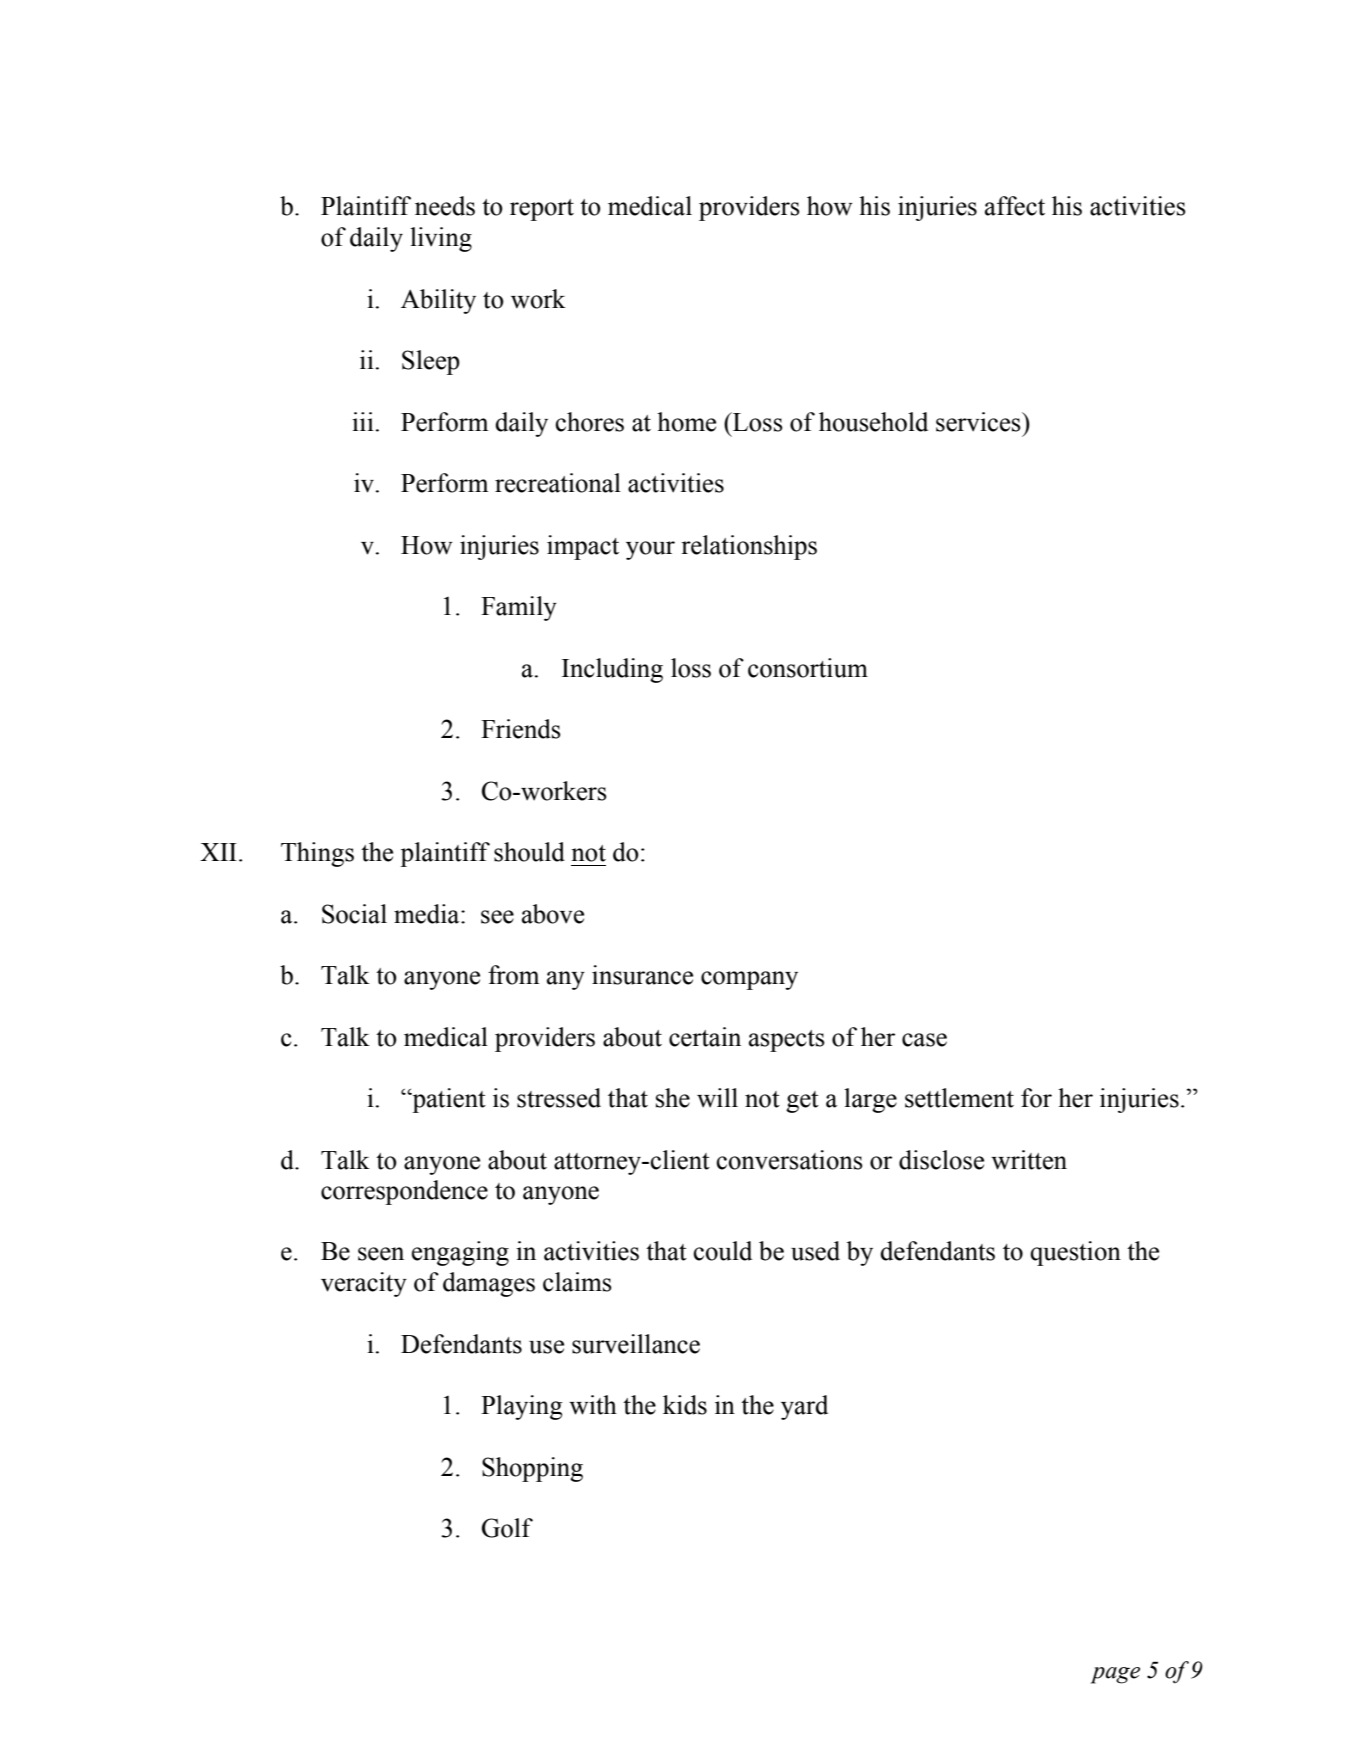 Image resolution: width=1363 pixels, height=1764 pixels. Describe the element at coordinates (924, 1040) in the document. I see `case` at that location.
